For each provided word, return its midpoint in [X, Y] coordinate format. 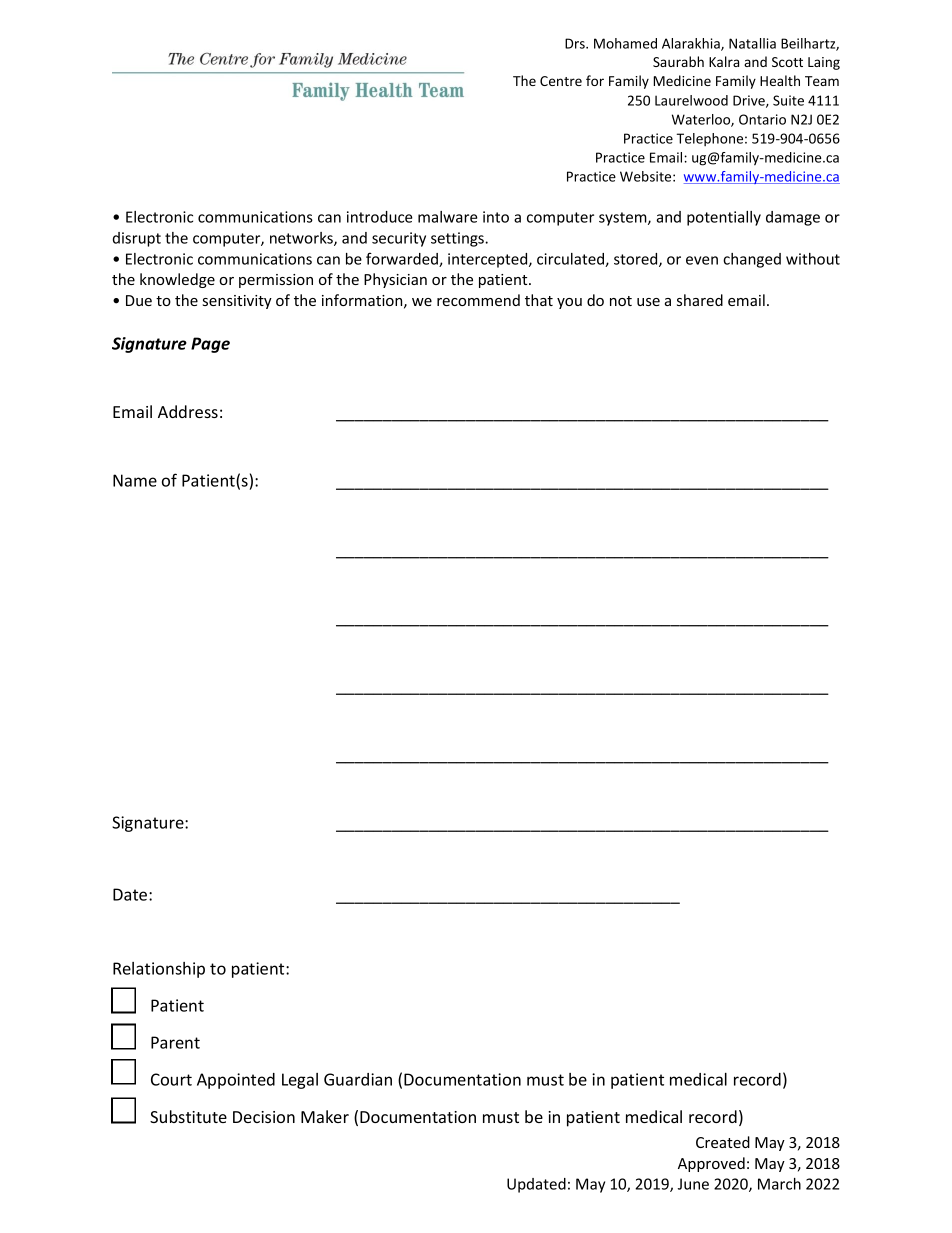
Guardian [358, 1079]
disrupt [137, 239]
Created [723, 1142]
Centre [561, 81]
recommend [478, 300]
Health [780, 80]
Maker [325, 1116]
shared [700, 300]
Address [188, 411]
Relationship [159, 970]
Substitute [188, 1116]
